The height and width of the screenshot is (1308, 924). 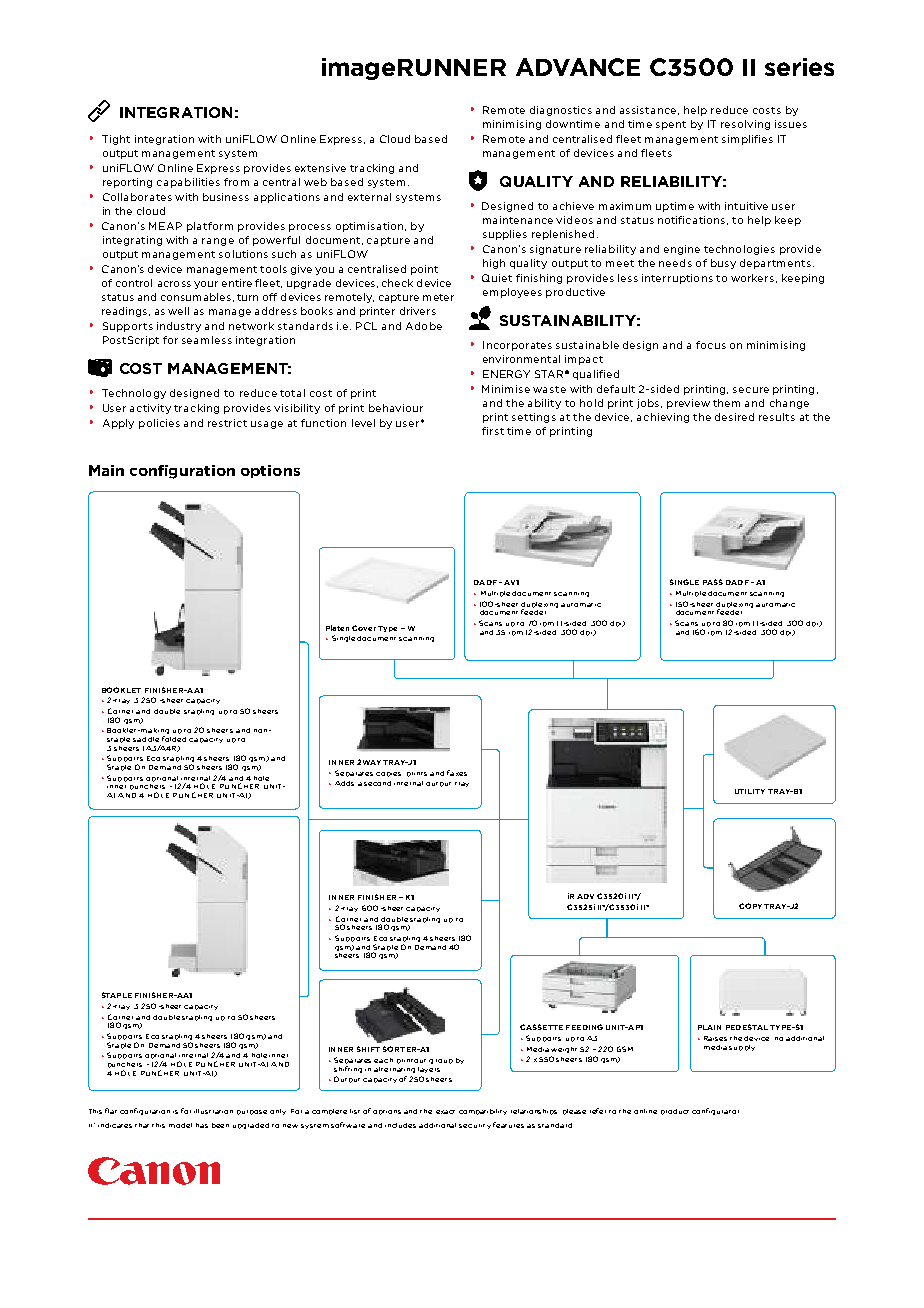 What do you see at coordinates (213, 1111) in the screenshot?
I see `illustration` at bounding box center [213, 1111].
